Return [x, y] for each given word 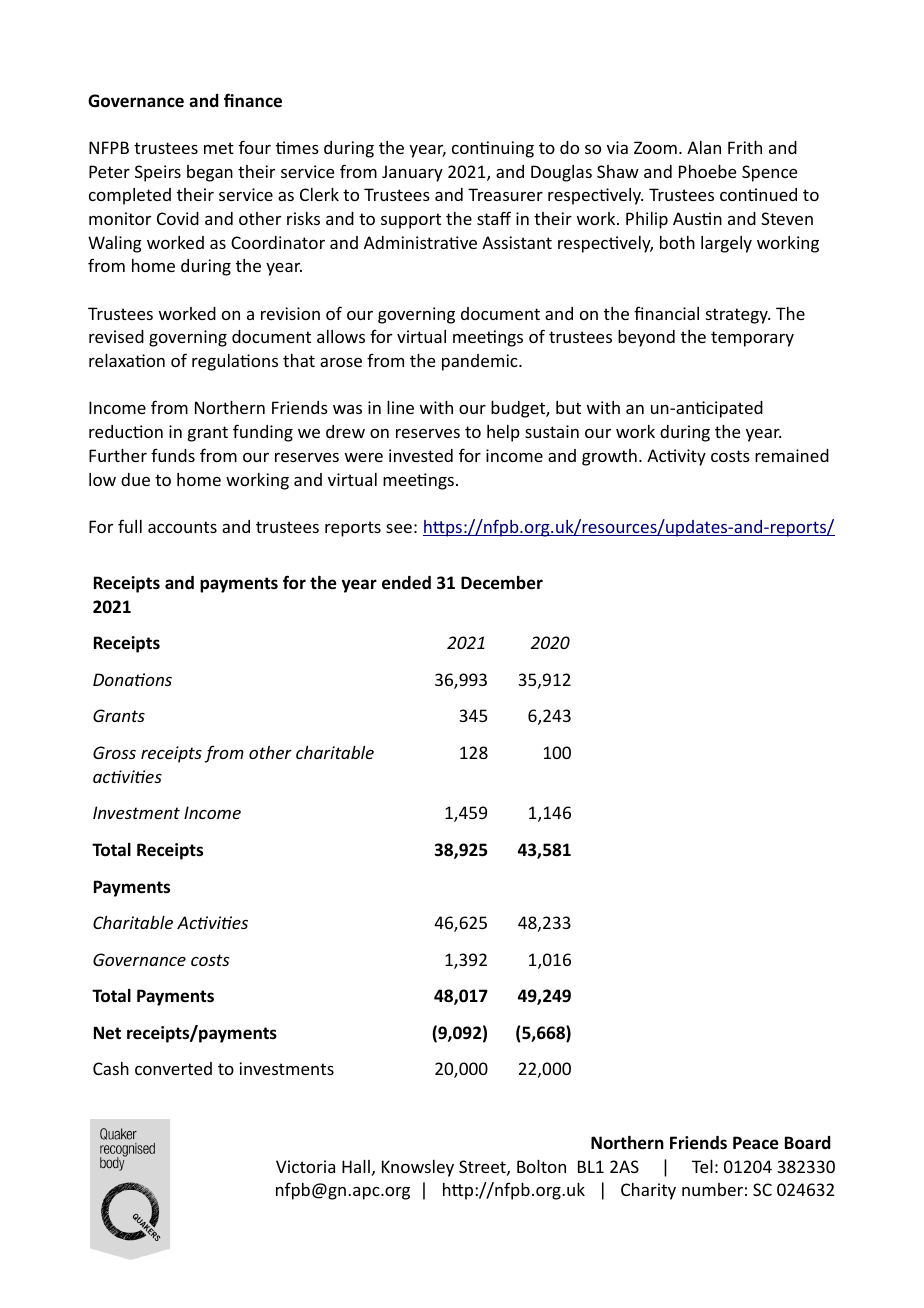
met [219, 148]
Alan [704, 147]
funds [173, 455]
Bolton [541, 1166]
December [502, 583]
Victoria [305, 1166]
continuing [493, 149]
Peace [756, 1143]
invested [421, 455]
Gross [114, 752]
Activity [676, 457]
